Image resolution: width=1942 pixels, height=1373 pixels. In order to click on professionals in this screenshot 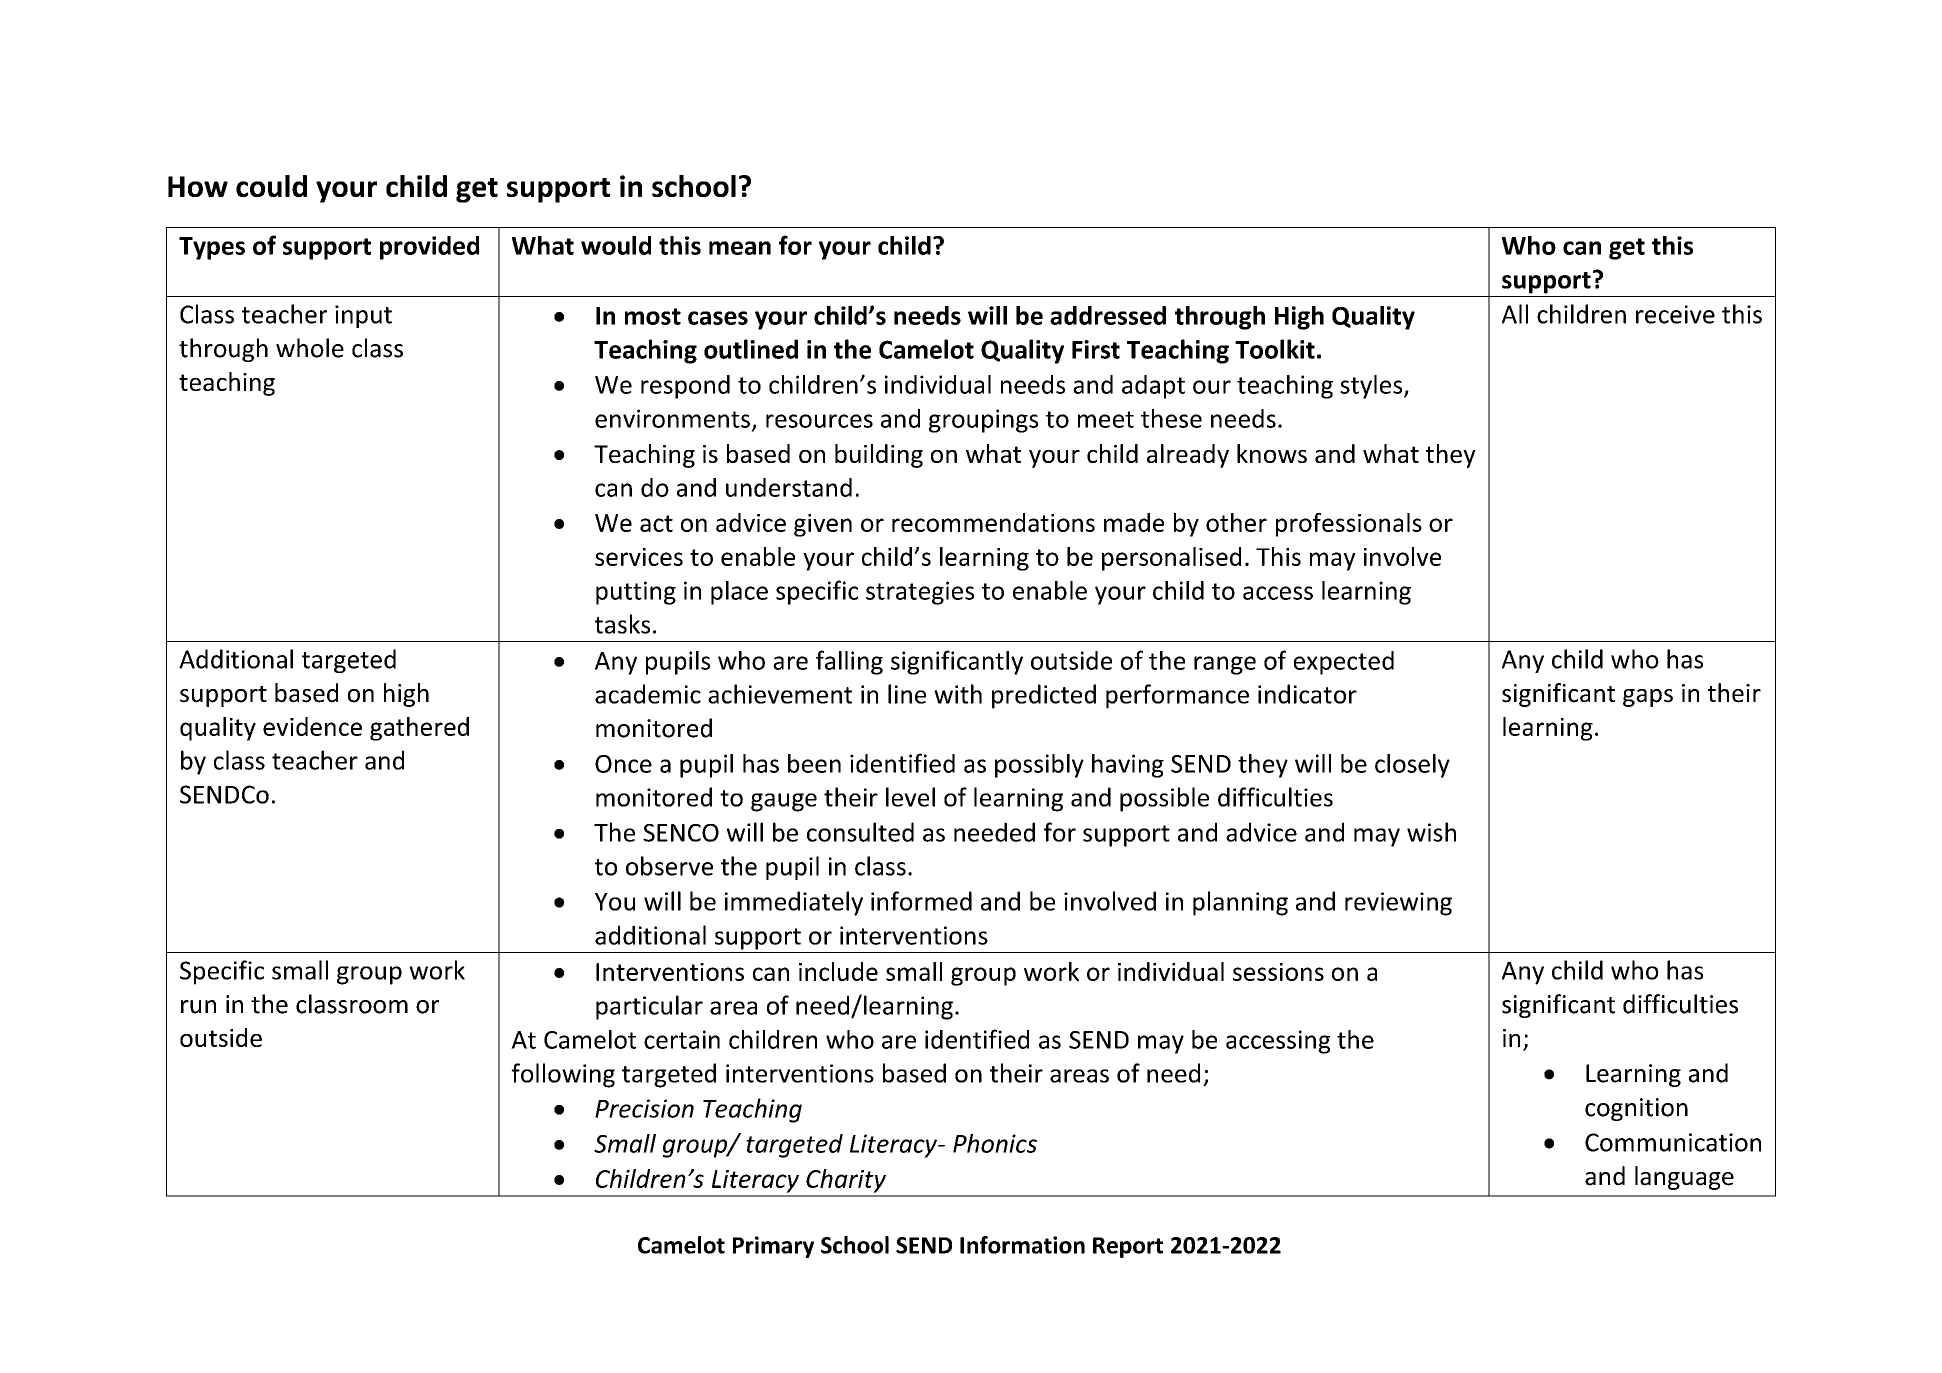, I will do `click(1349, 525)`.
